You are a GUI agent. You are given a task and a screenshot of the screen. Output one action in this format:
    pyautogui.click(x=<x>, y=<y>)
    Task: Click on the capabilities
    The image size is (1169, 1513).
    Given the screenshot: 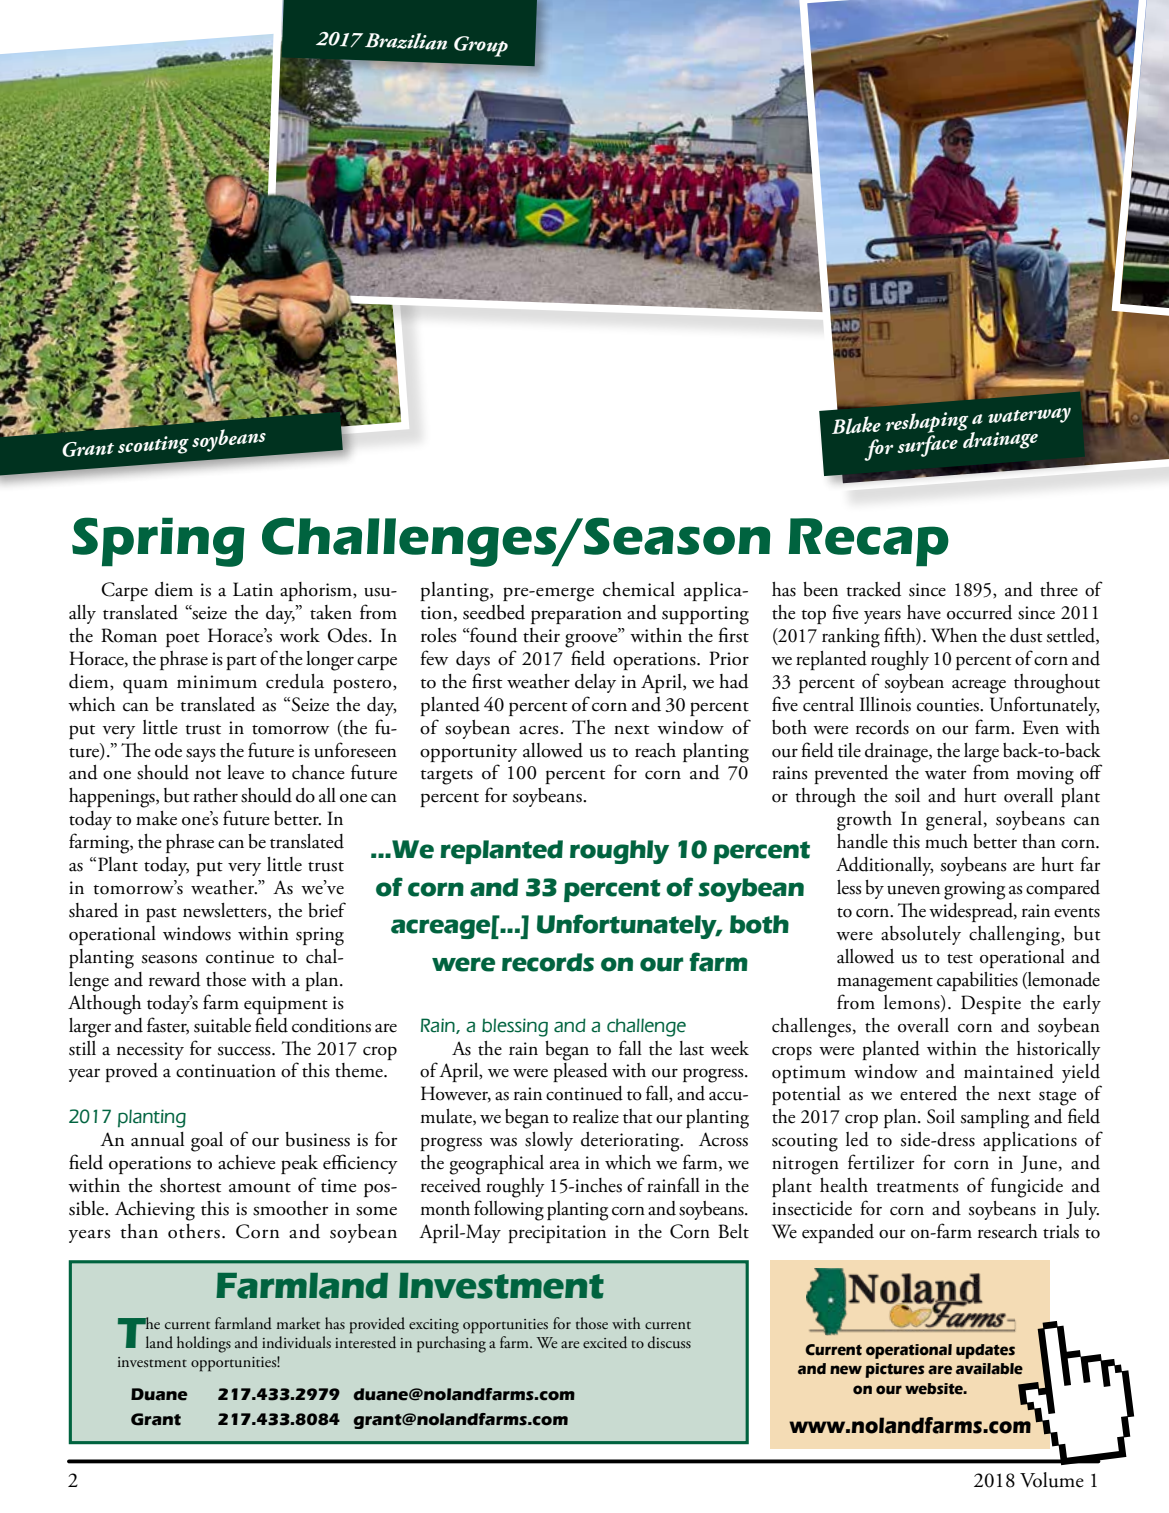 What is the action you would take?
    pyautogui.click(x=977, y=981)
